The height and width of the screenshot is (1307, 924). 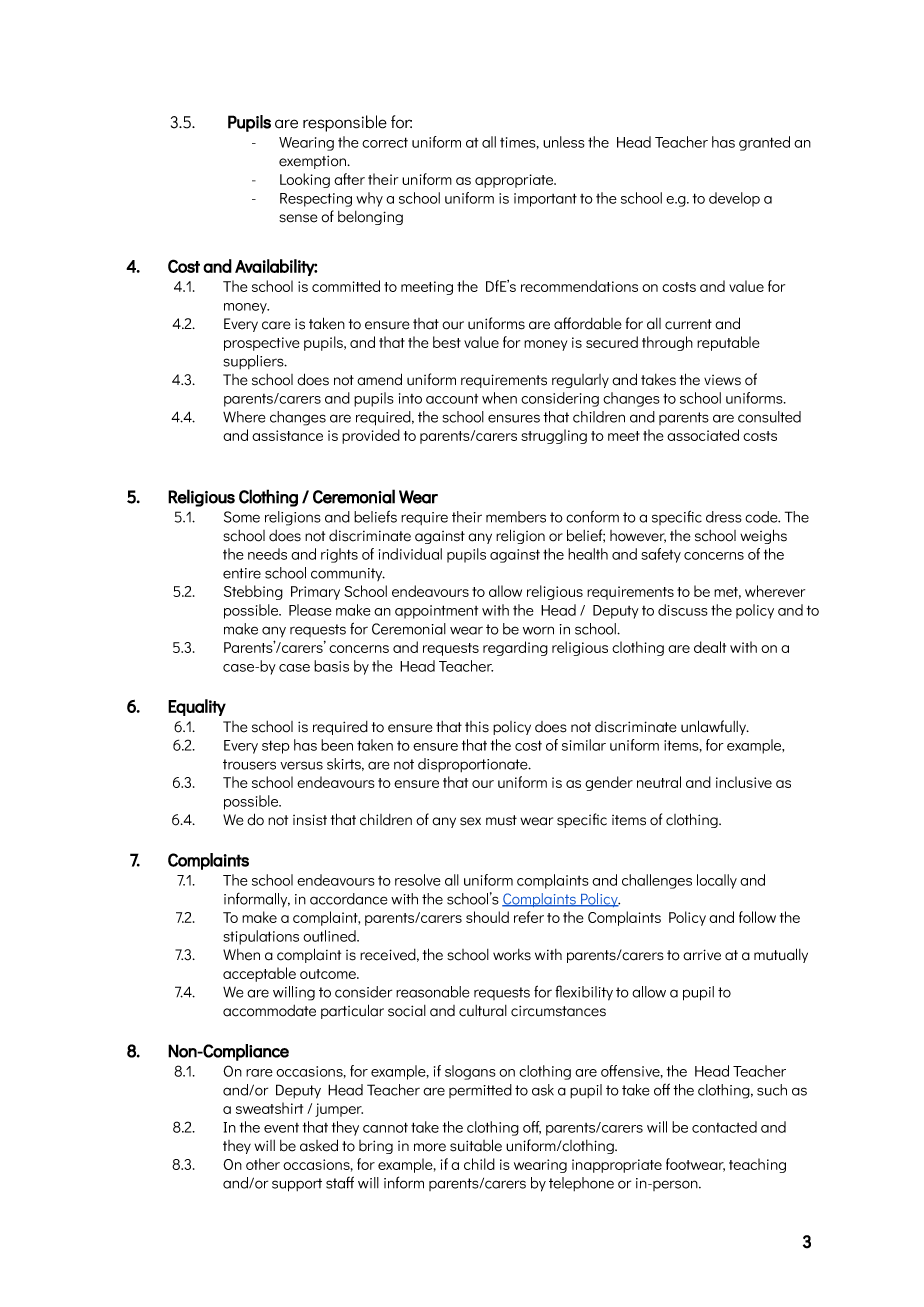 What do you see at coordinates (263, 1164) in the screenshot?
I see `other` at bounding box center [263, 1164].
